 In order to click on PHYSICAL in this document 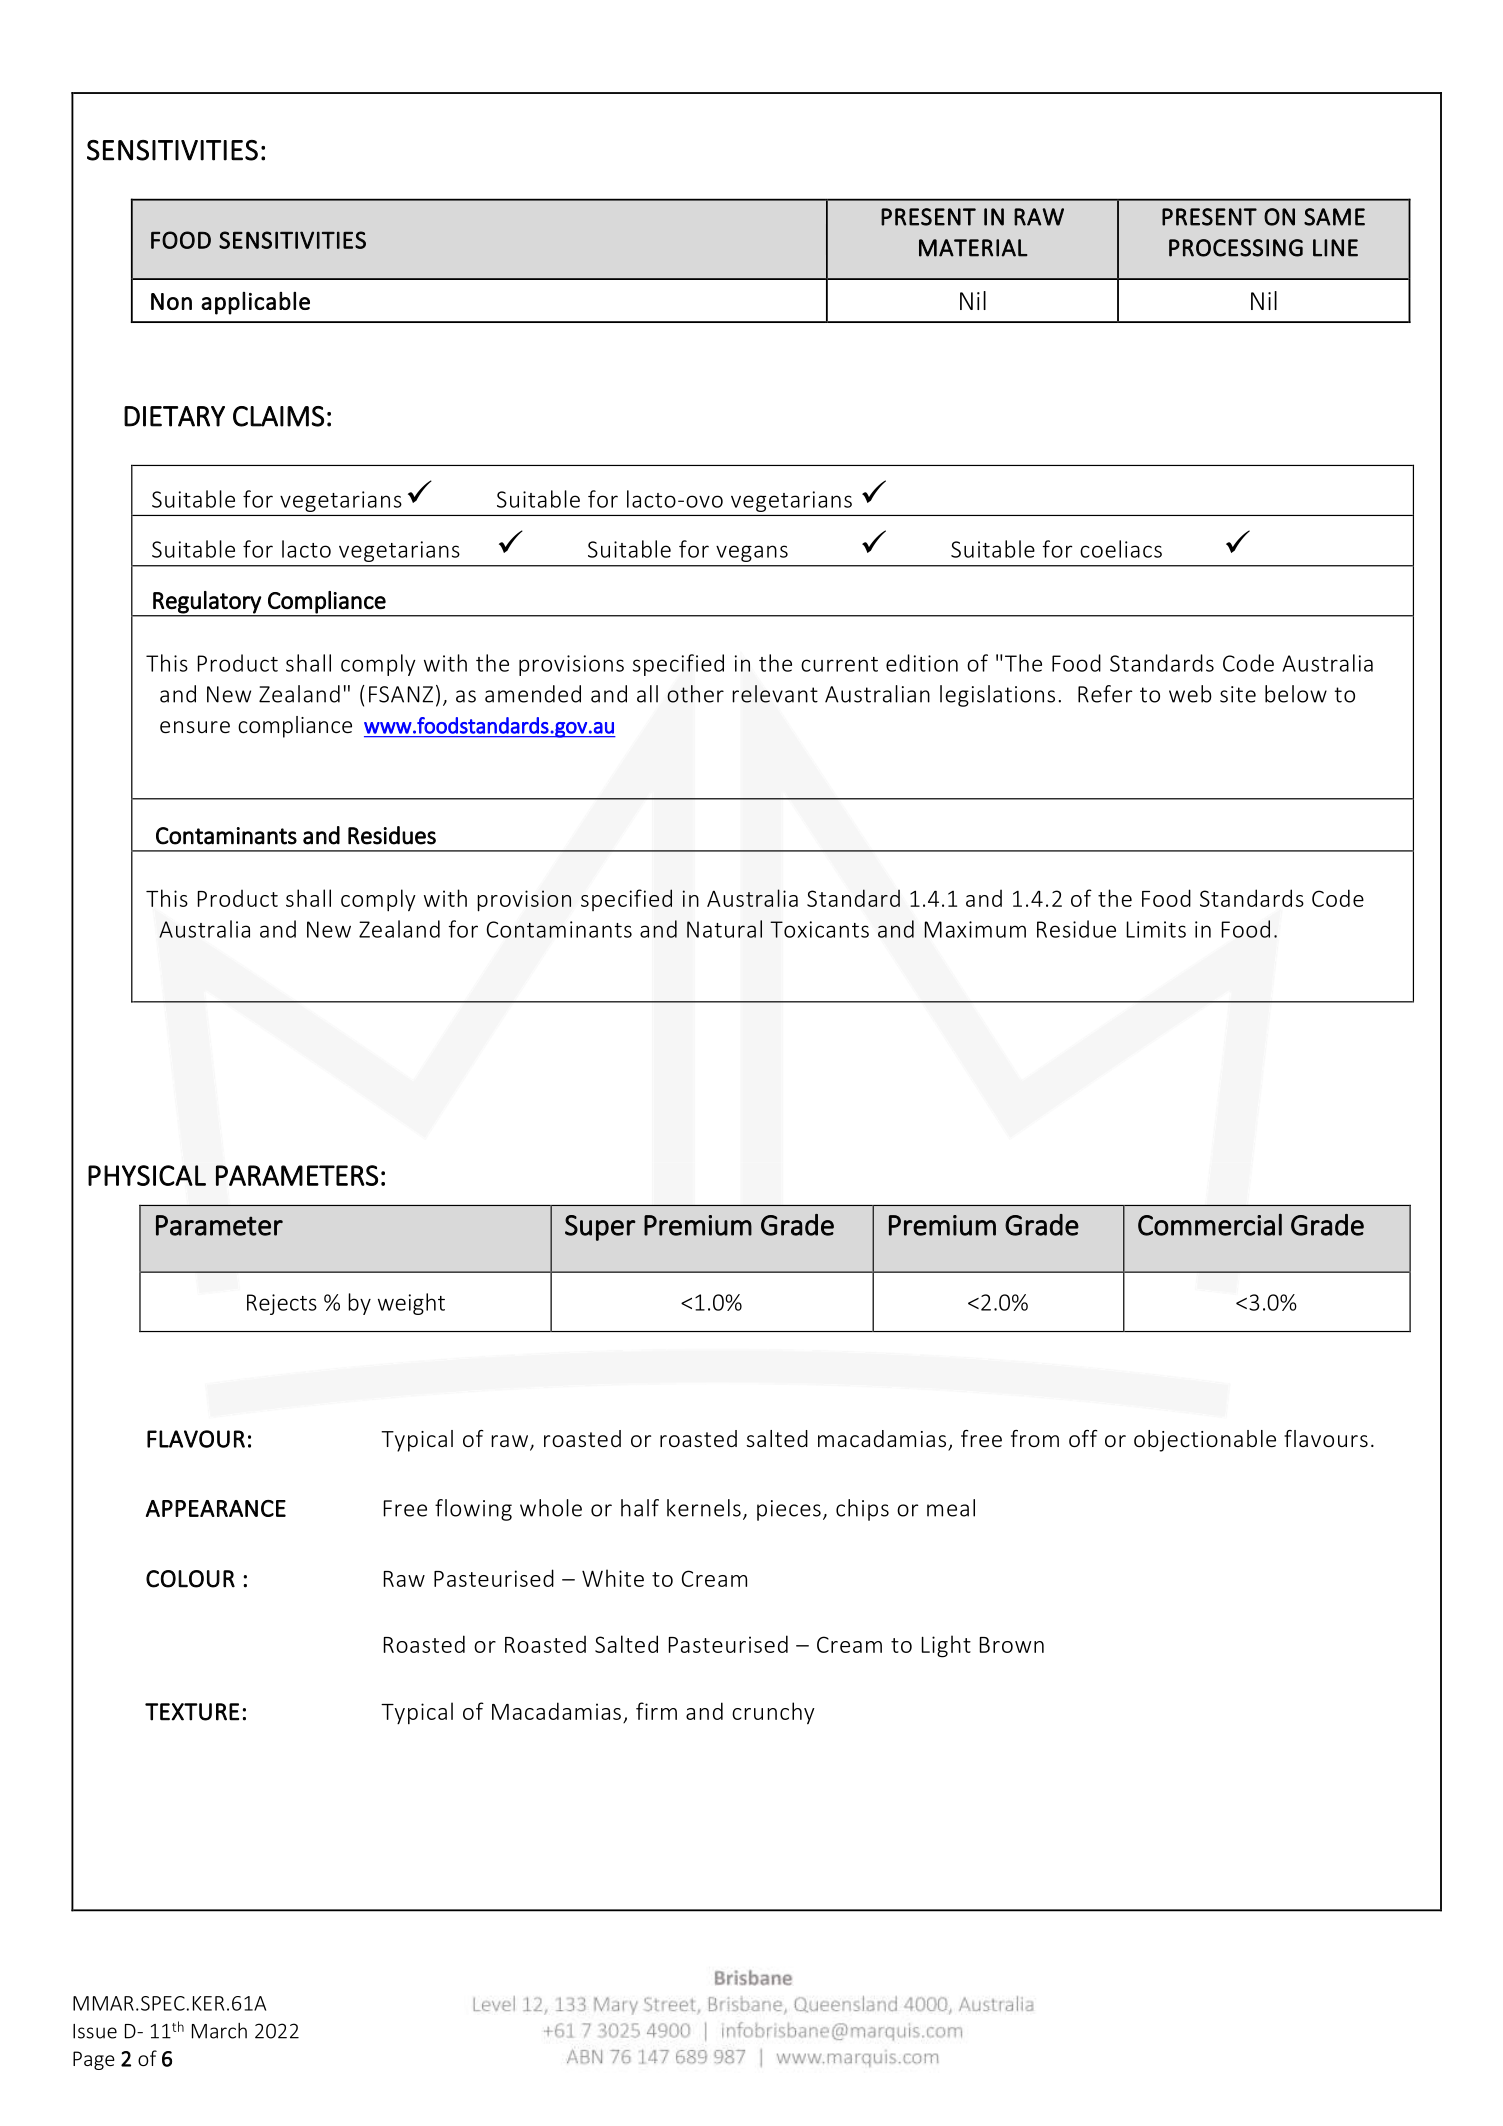, I will do `click(147, 1175)`.
